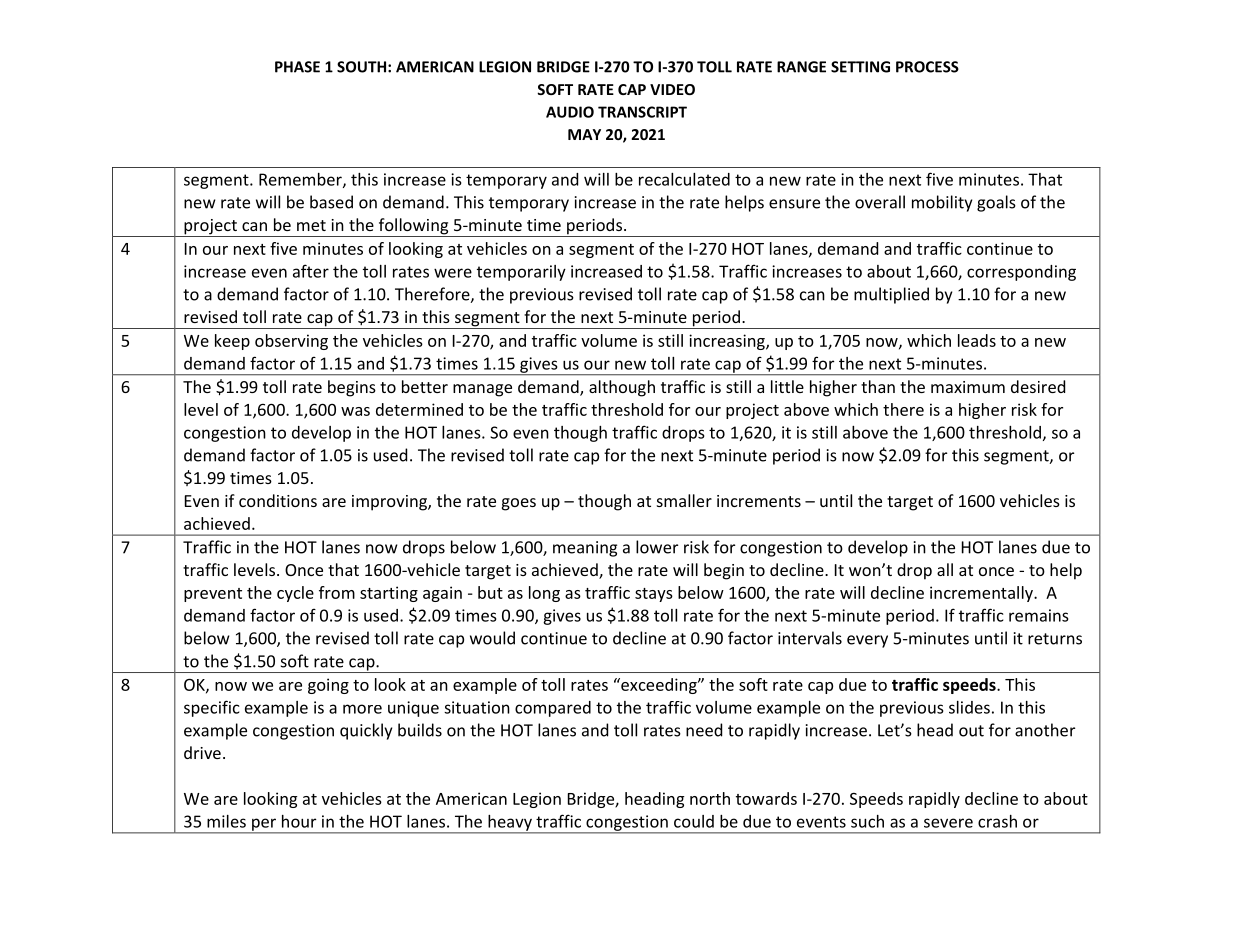 The width and height of the image is (1233, 952). Describe the element at coordinates (297, 67) in the image. I see `PHASE` at that location.
